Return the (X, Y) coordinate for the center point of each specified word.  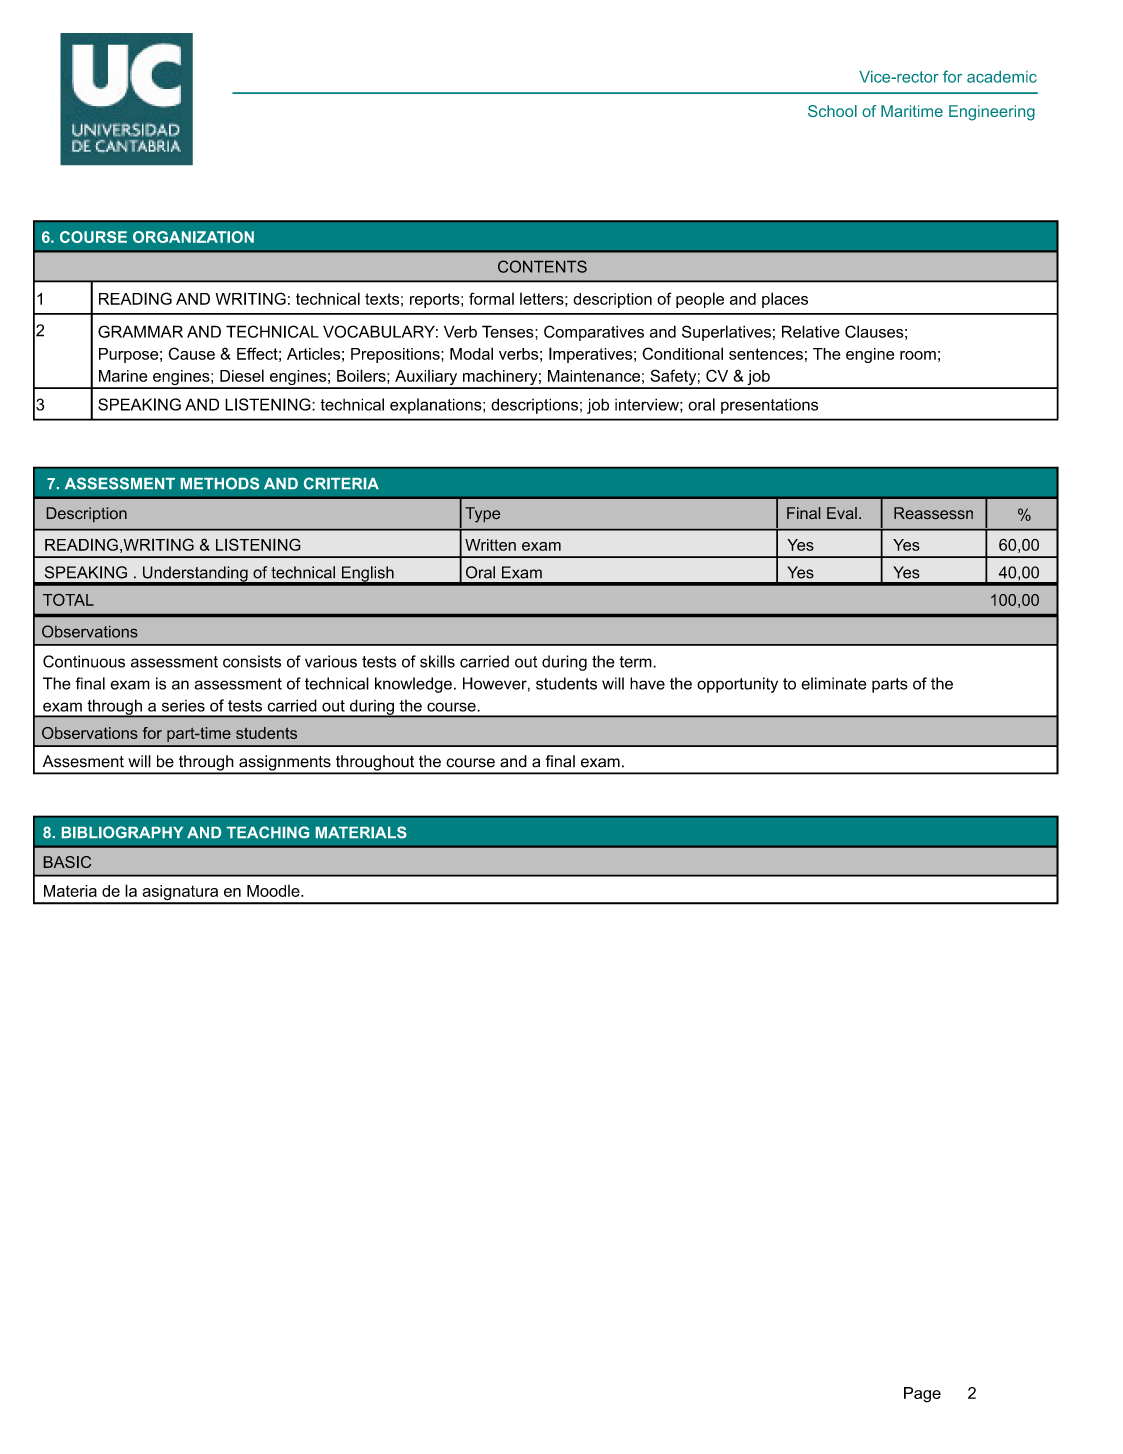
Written (490, 545)
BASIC (67, 862)
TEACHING (268, 832)
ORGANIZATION (193, 237)
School (832, 111)
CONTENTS (542, 266)
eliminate (834, 683)
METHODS (220, 483)
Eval (842, 513)
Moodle (274, 891)
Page (922, 1395)
